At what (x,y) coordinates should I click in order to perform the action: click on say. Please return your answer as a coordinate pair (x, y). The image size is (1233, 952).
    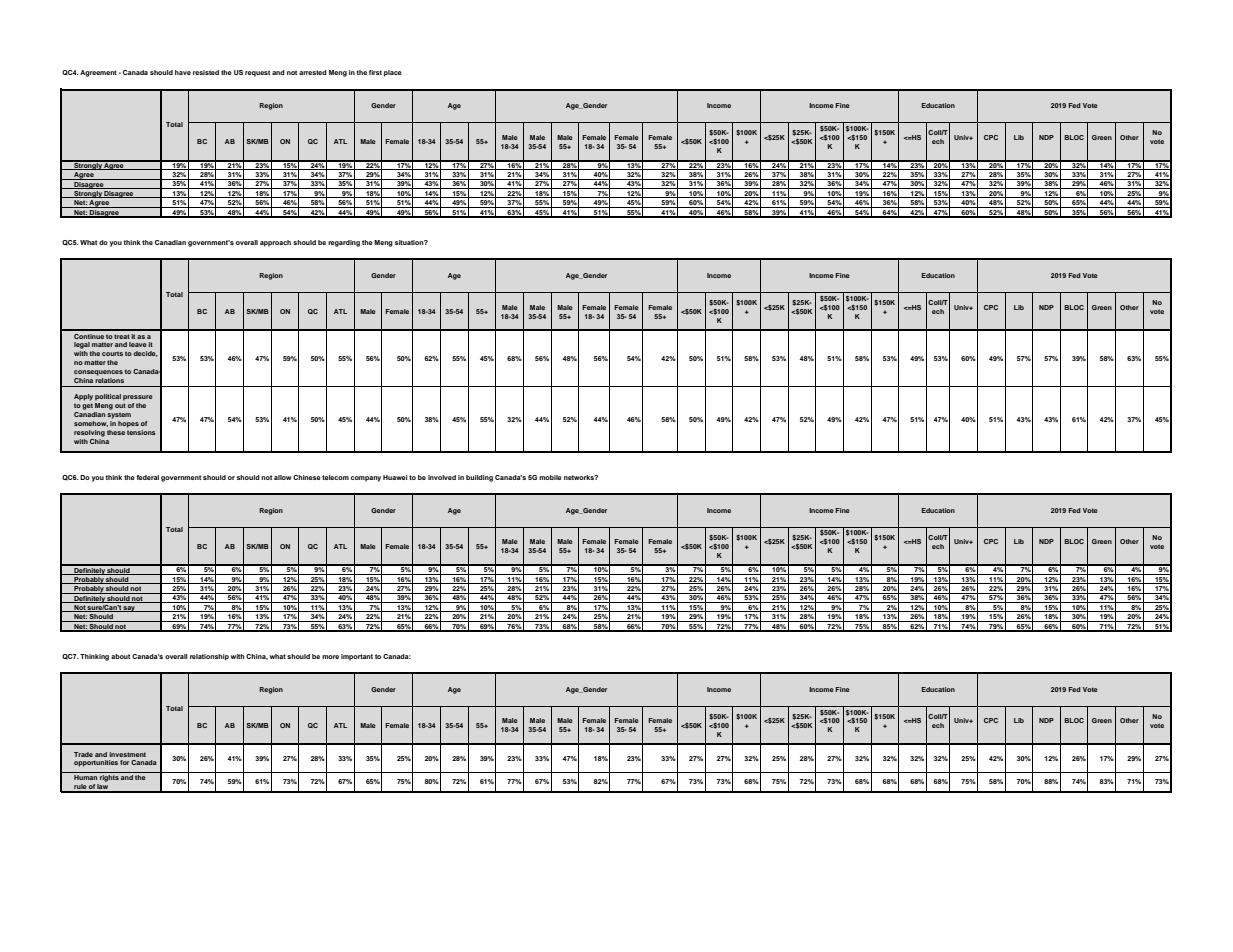
    Looking at the image, I should click on (129, 609).
